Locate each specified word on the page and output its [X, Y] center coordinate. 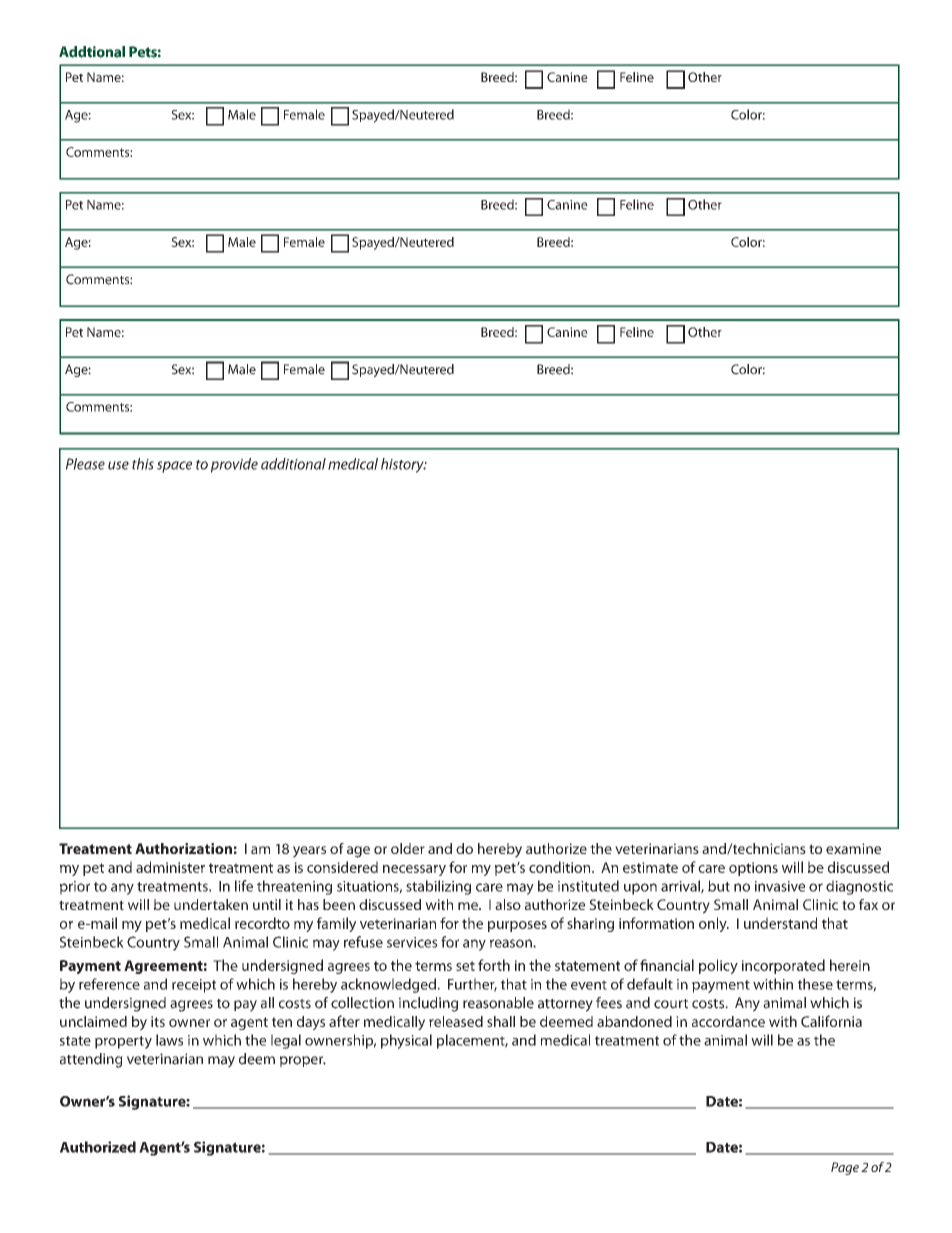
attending [91, 1060]
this [143, 464]
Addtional [92, 52]
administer [170, 867]
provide [234, 465]
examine [853, 848]
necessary [414, 870]
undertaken [211, 904]
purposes [517, 926]
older [408, 848]
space [174, 467]
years [309, 852]
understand [780, 923]
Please [85, 464]
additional [293, 464]
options [753, 869]
